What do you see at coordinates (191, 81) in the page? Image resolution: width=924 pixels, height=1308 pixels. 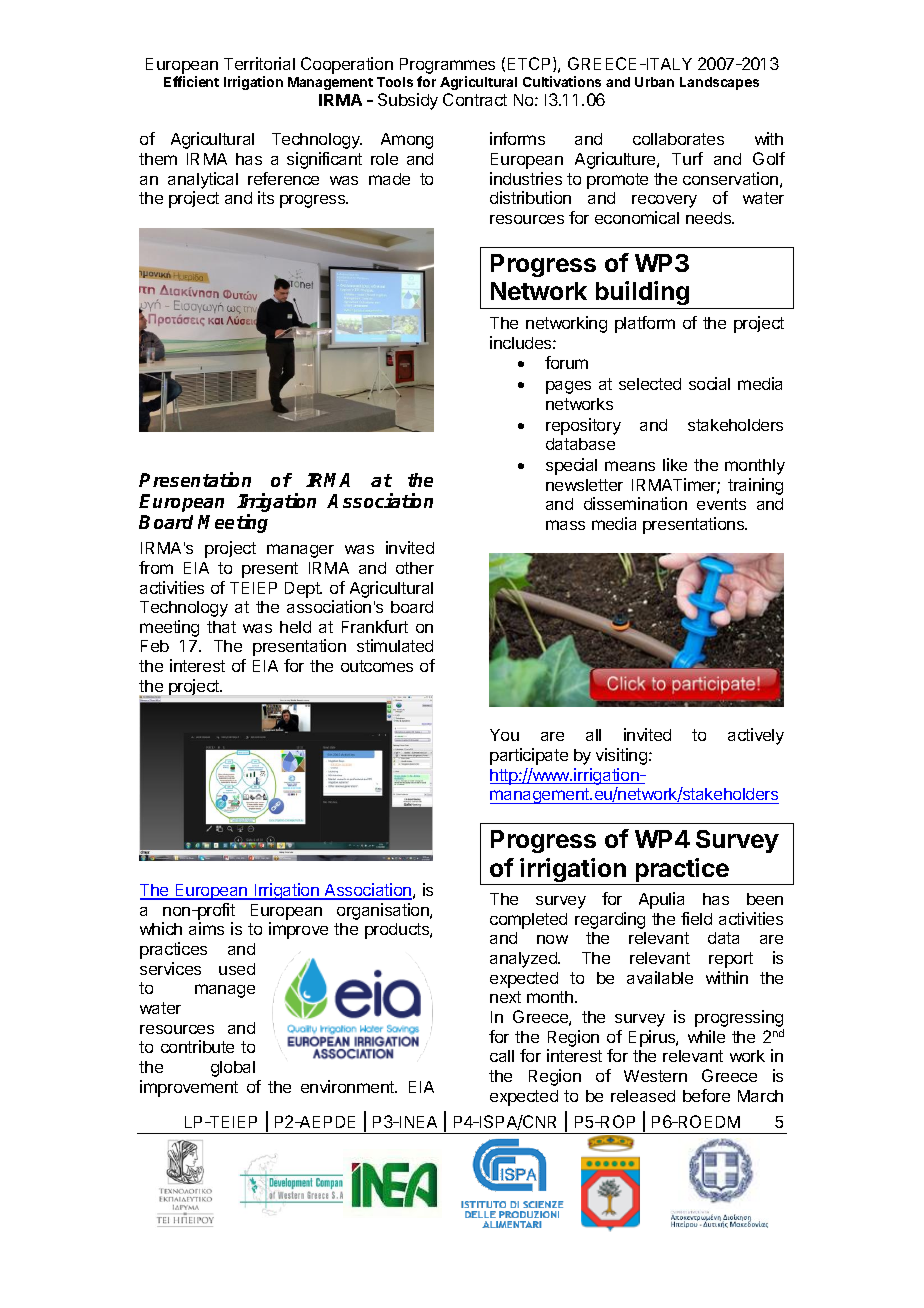 I see `Efficient` at bounding box center [191, 81].
